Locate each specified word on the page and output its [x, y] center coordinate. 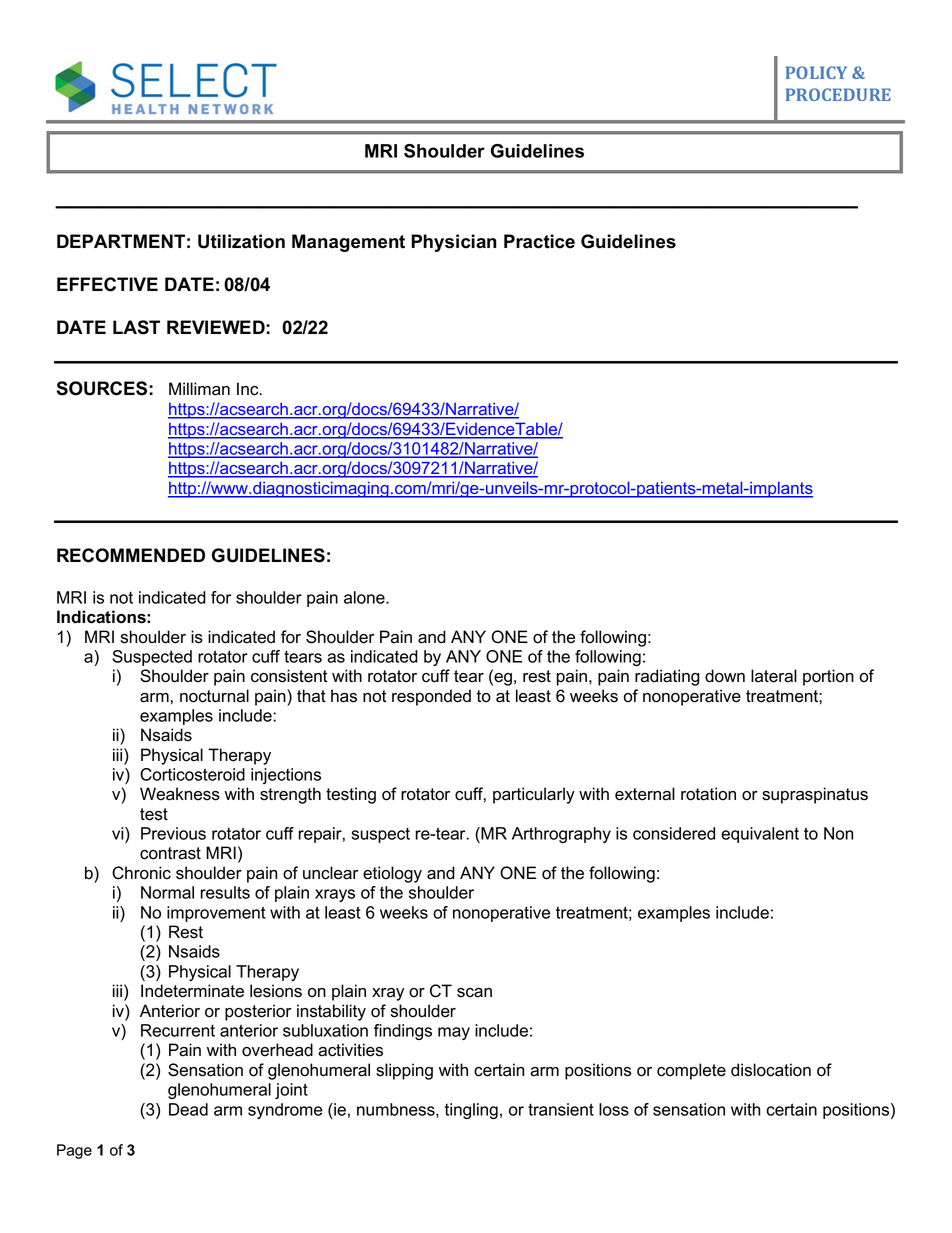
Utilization [241, 241]
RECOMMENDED [131, 555]
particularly [534, 795]
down [725, 676]
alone [365, 597]
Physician [454, 243]
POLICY [816, 72]
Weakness [180, 794]
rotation [708, 794]
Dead [188, 1109]
